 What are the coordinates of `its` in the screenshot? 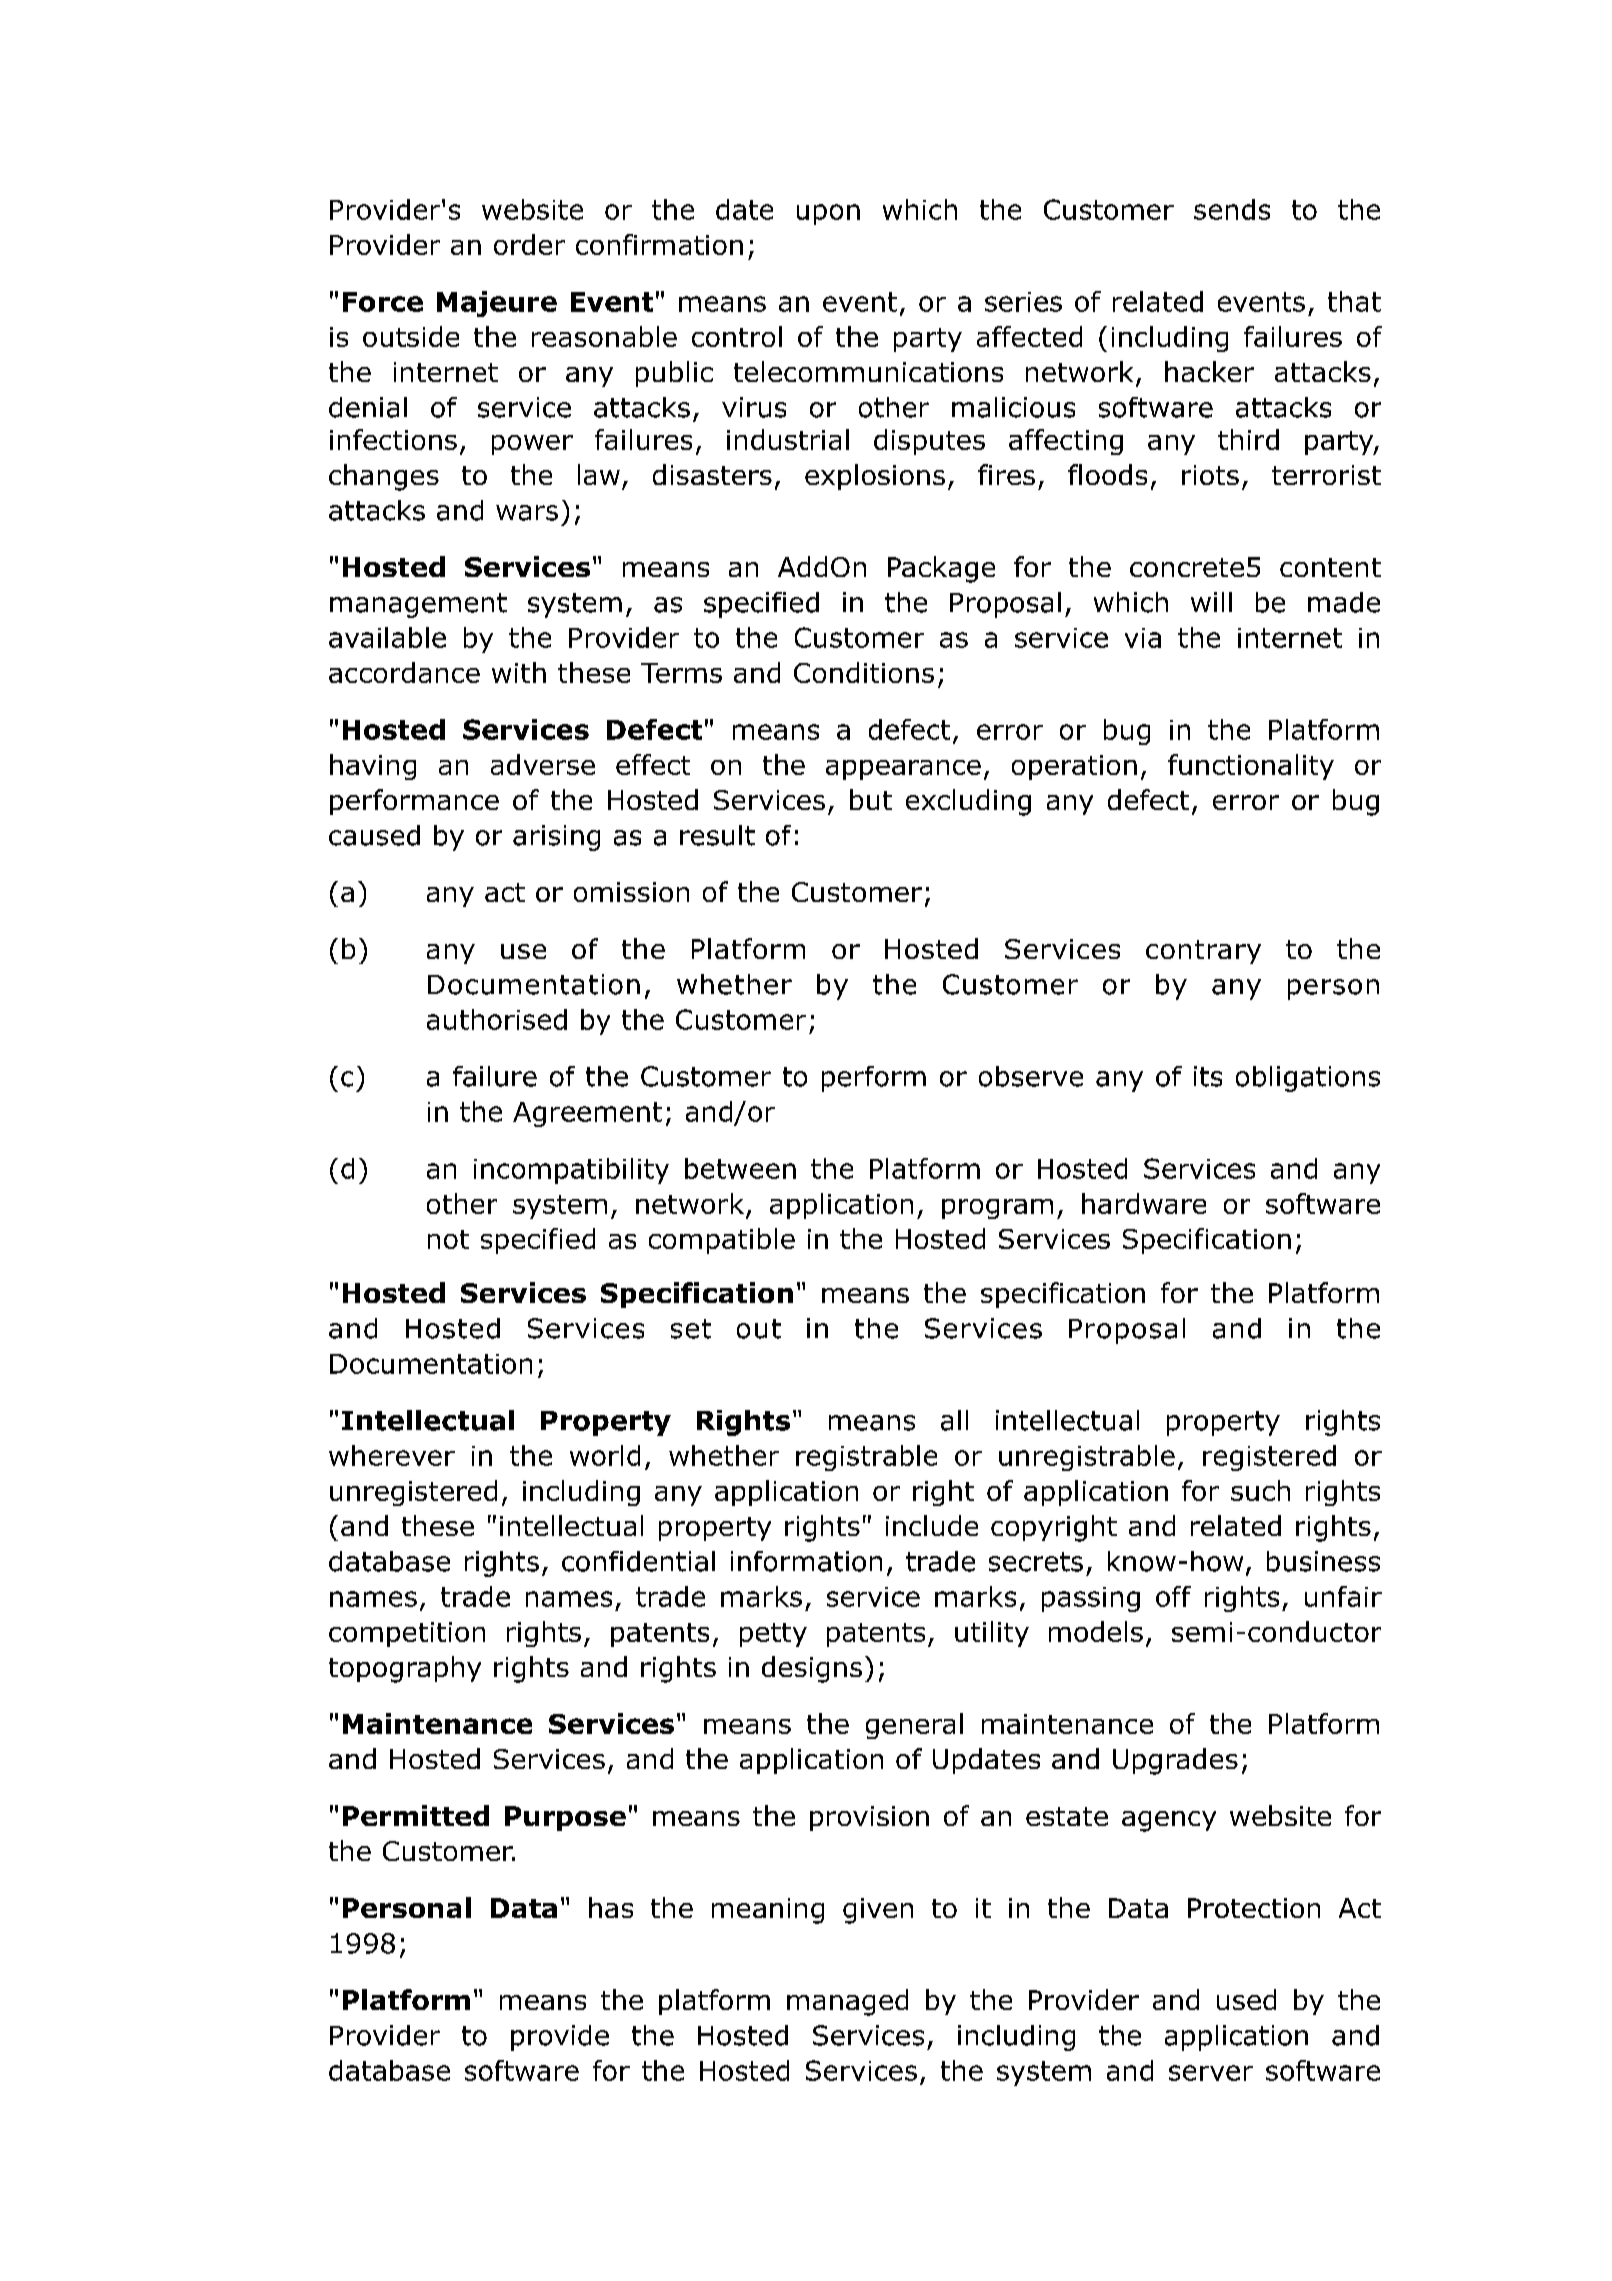 It's located at (1208, 1076).
